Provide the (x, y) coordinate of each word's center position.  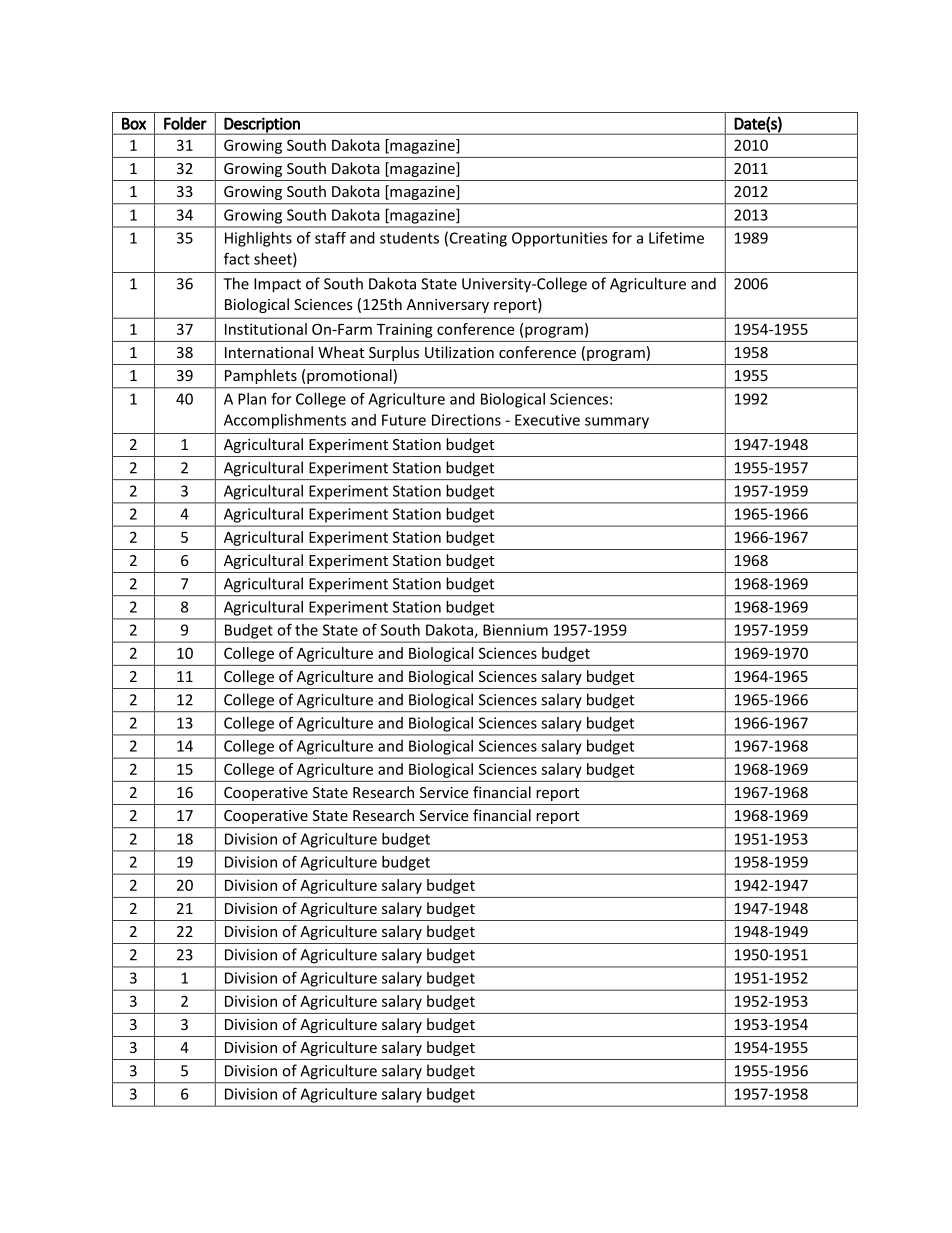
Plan (252, 399)
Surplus (394, 353)
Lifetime (676, 238)
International (269, 352)
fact (237, 258)
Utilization (459, 352)
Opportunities (560, 239)
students (409, 238)
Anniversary (448, 306)
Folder (185, 123)
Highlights (258, 239)
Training (405, 330)
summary (617, 423)
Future (404, 420)
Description (262, 126)
